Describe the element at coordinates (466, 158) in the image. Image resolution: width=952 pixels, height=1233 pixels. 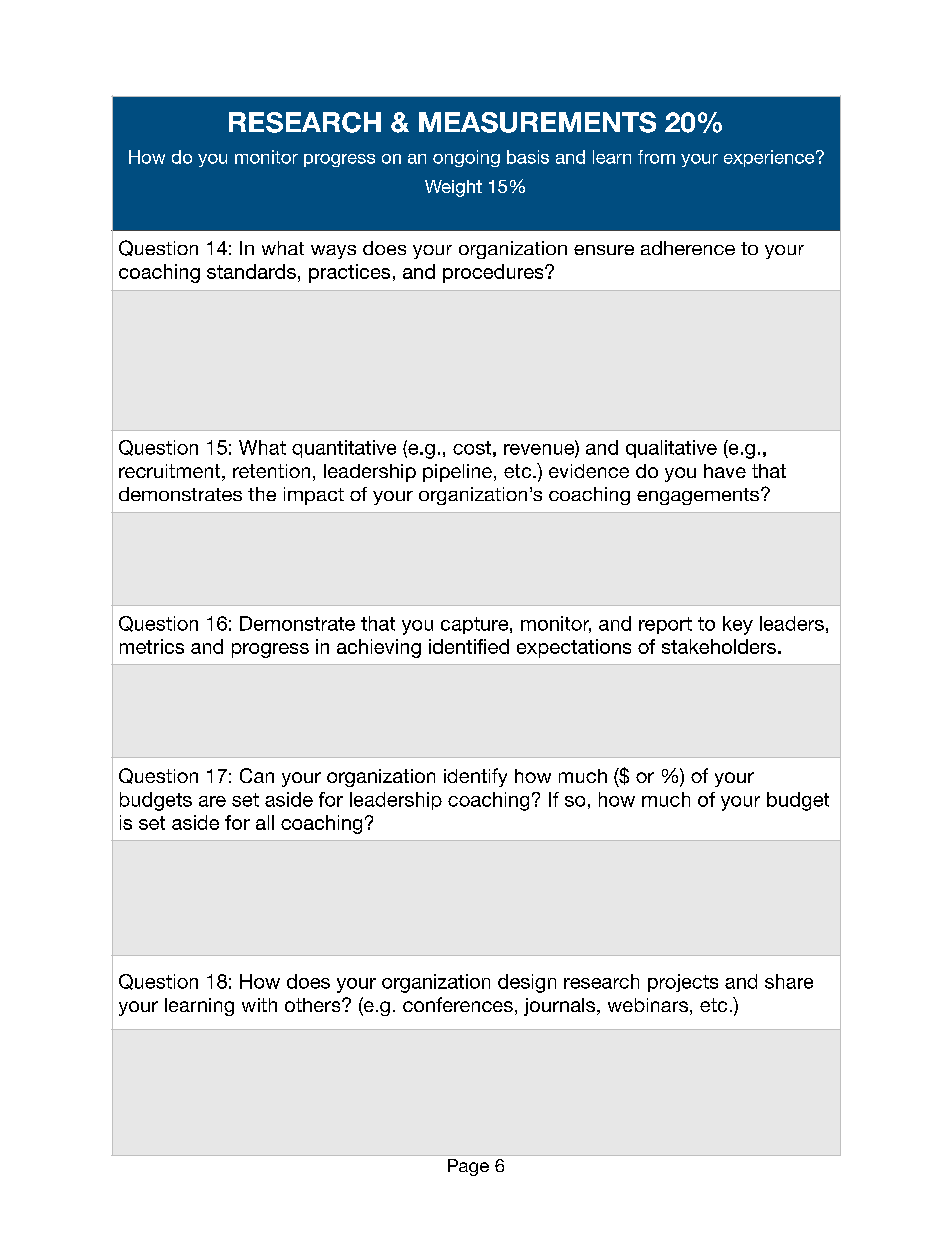
I see `ongoing` at that location.
